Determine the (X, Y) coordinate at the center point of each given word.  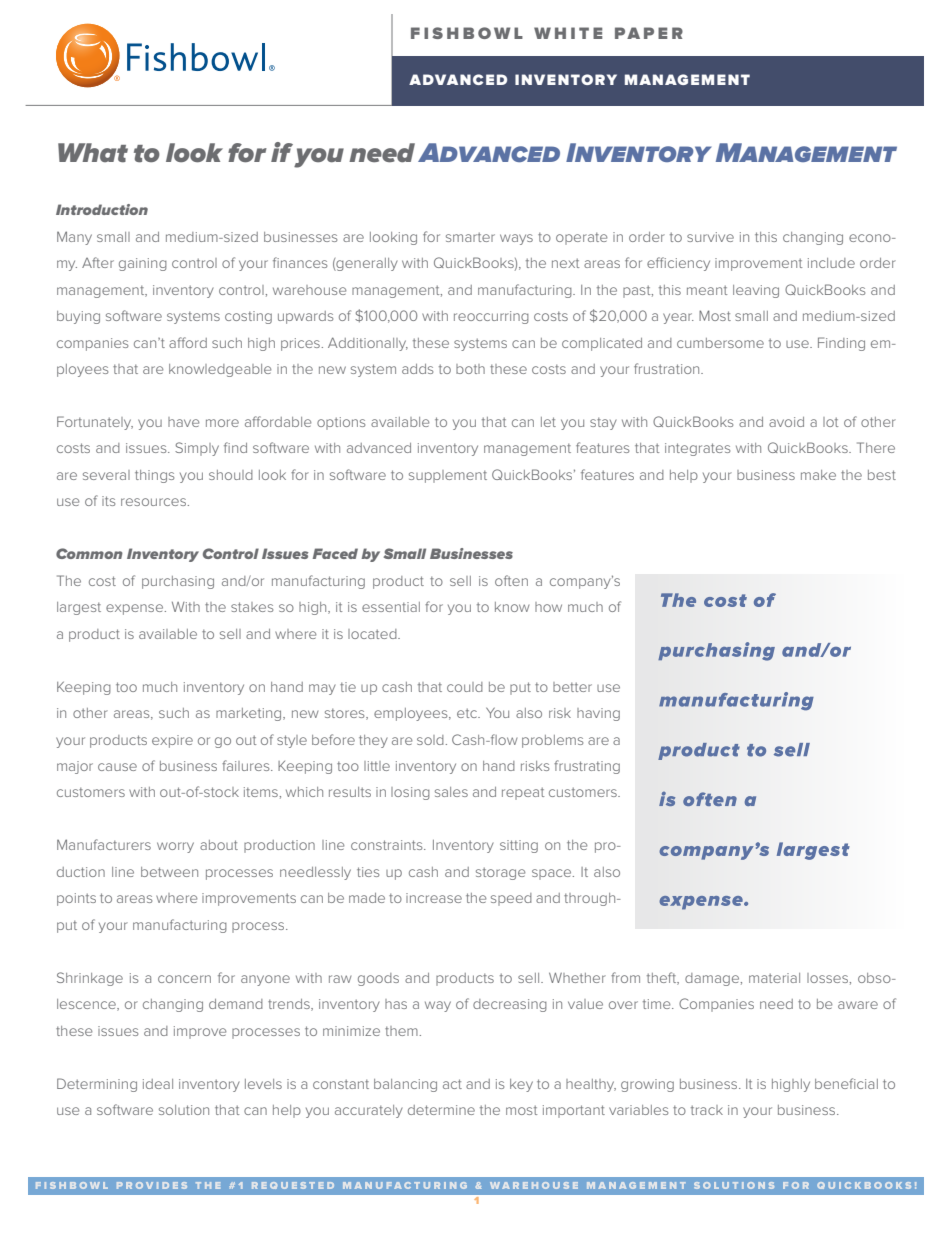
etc (468, 713)
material (774, 978)
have (183, 422)
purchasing (178, 582)
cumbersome (720, 343)
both (470, 369)
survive (710, 237)
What (93, 153)
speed (511, 899)
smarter (470, 237)
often (511, 580)
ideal (158, 1084)
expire (172, 741)
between (169, 872)
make (818, 475)
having (598, 714)
